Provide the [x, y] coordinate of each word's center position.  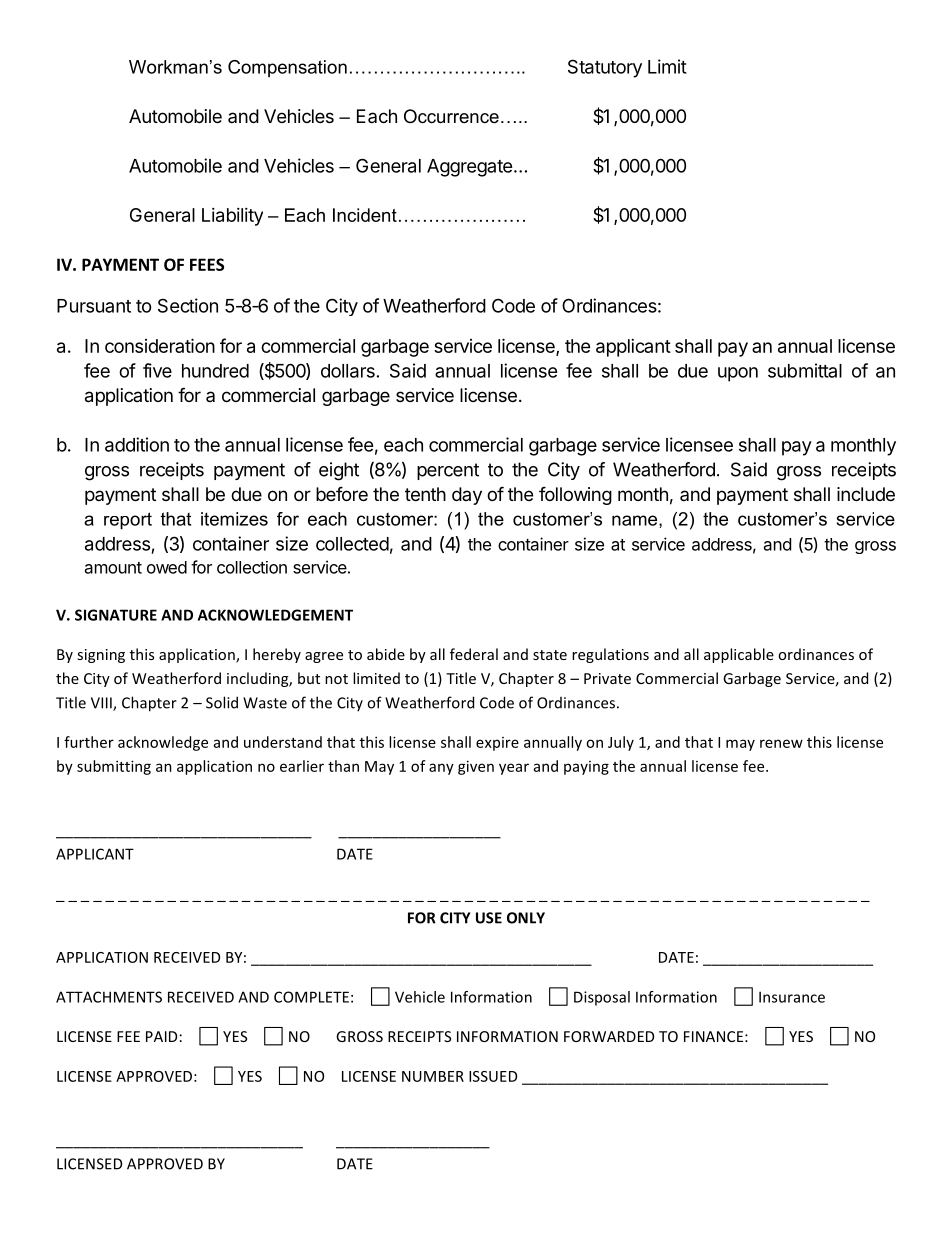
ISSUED [493, 1076]
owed [167, 567]
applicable [739, 655]
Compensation [287, 69]
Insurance [792, 997]
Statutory [605, 68]
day [467, 496]
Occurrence [451, 116]
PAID [161, 1036]
